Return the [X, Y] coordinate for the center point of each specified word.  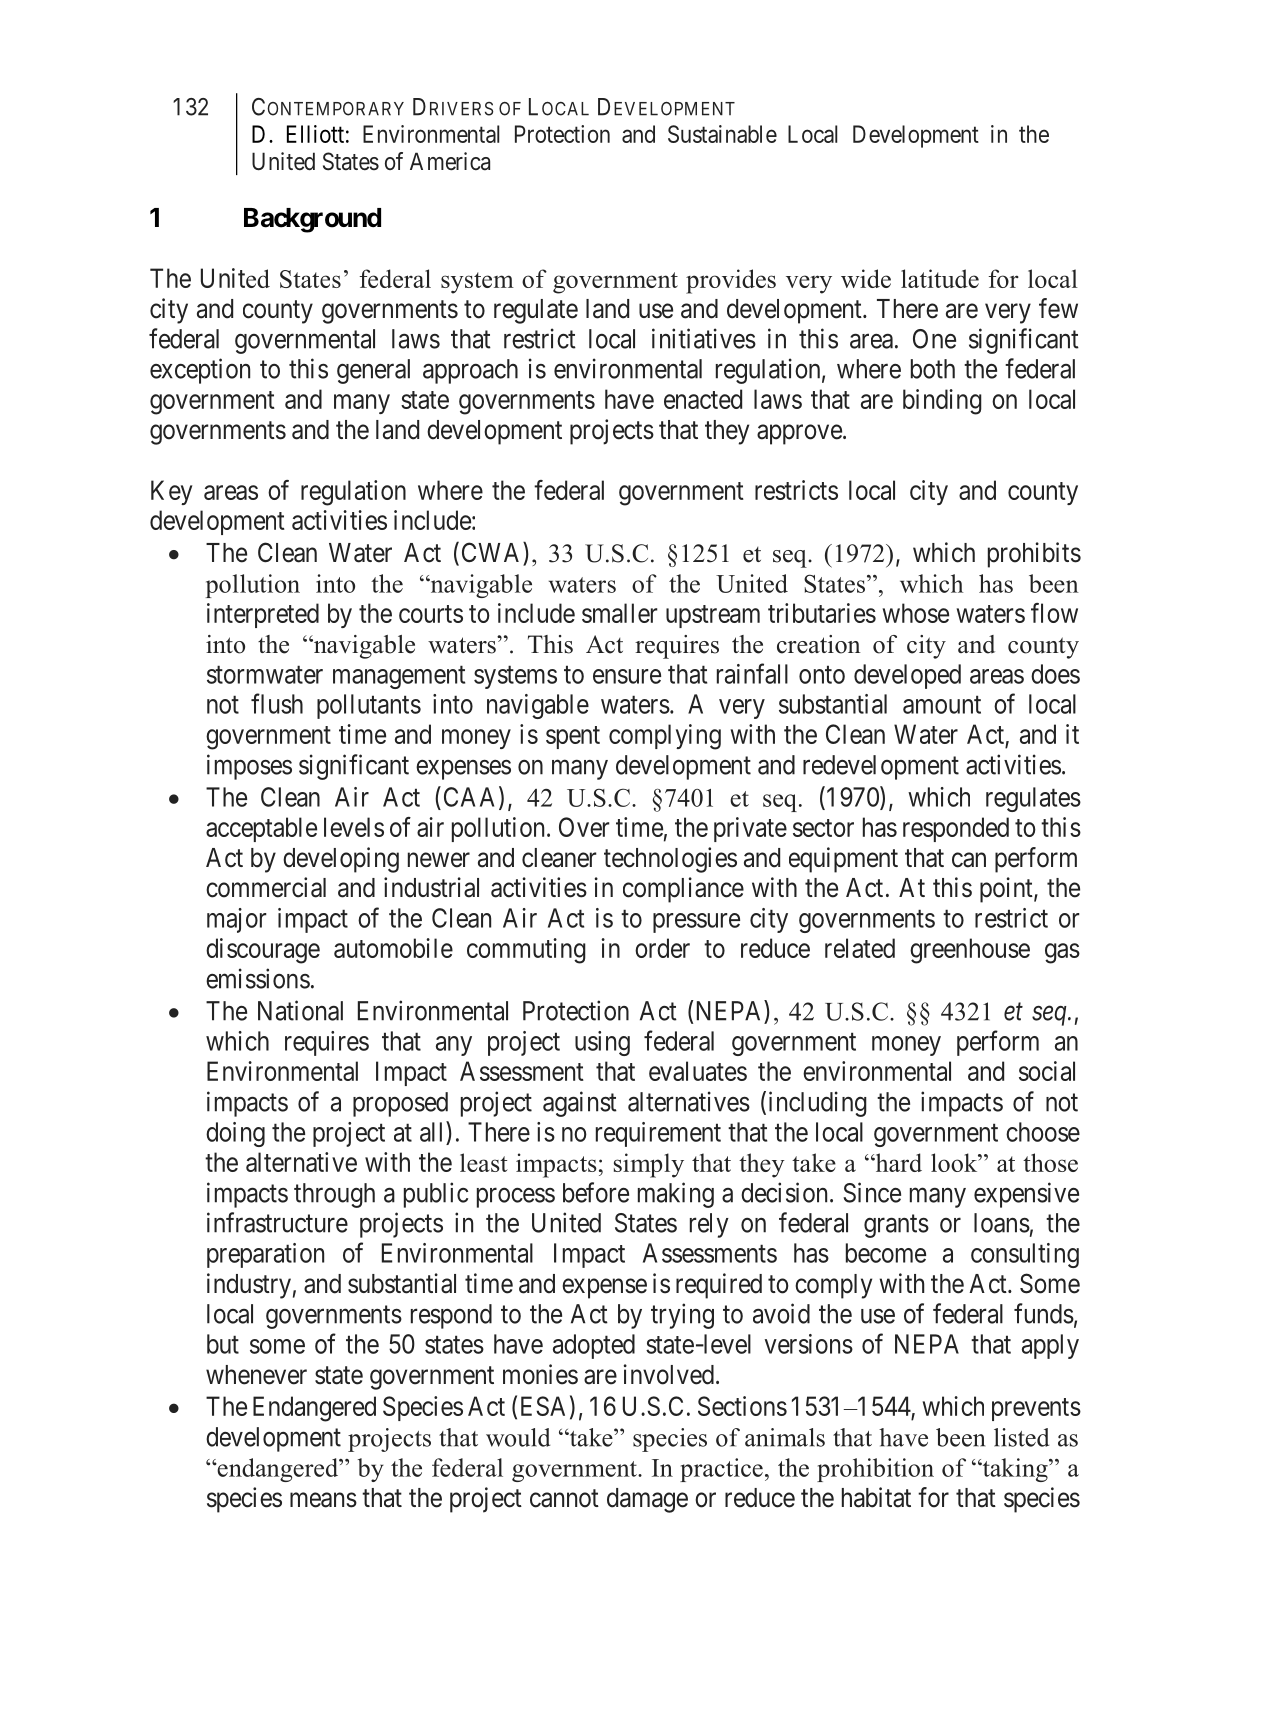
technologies [670, 860]
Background [312, 220]
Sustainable [722, 134]
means [323, 1500]
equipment [843, 860]
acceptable [261, 829]
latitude [940, 278]
